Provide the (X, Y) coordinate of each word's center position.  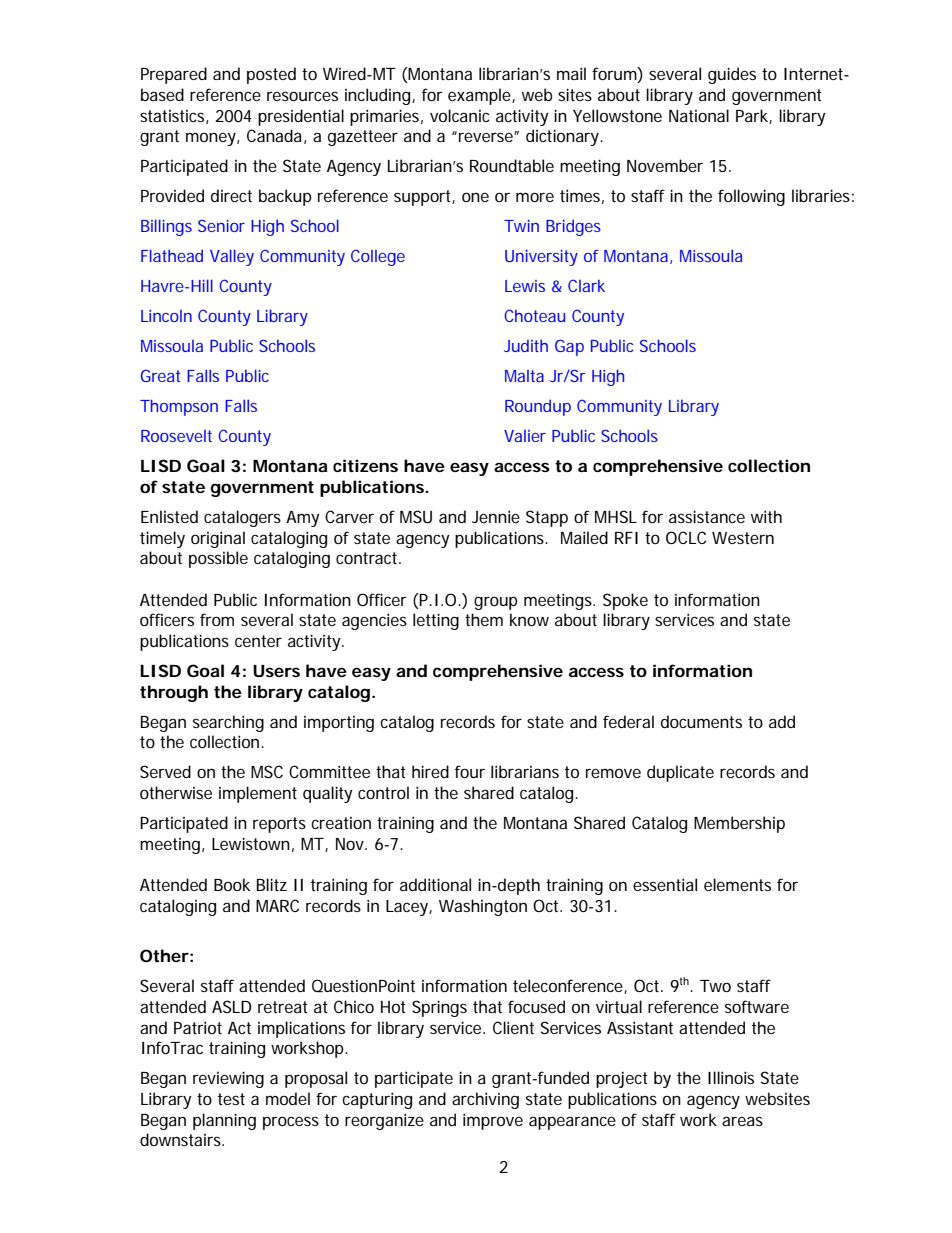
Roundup (538, 407)
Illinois (731, 1077)
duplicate (680, 773)
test (231, 1099)
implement (258, 794)
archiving (485, 1100)
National (699, 115)
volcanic (460, 115)
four (470, 771)
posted (271, 75)
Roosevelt (176, 436)
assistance (707, 516)
